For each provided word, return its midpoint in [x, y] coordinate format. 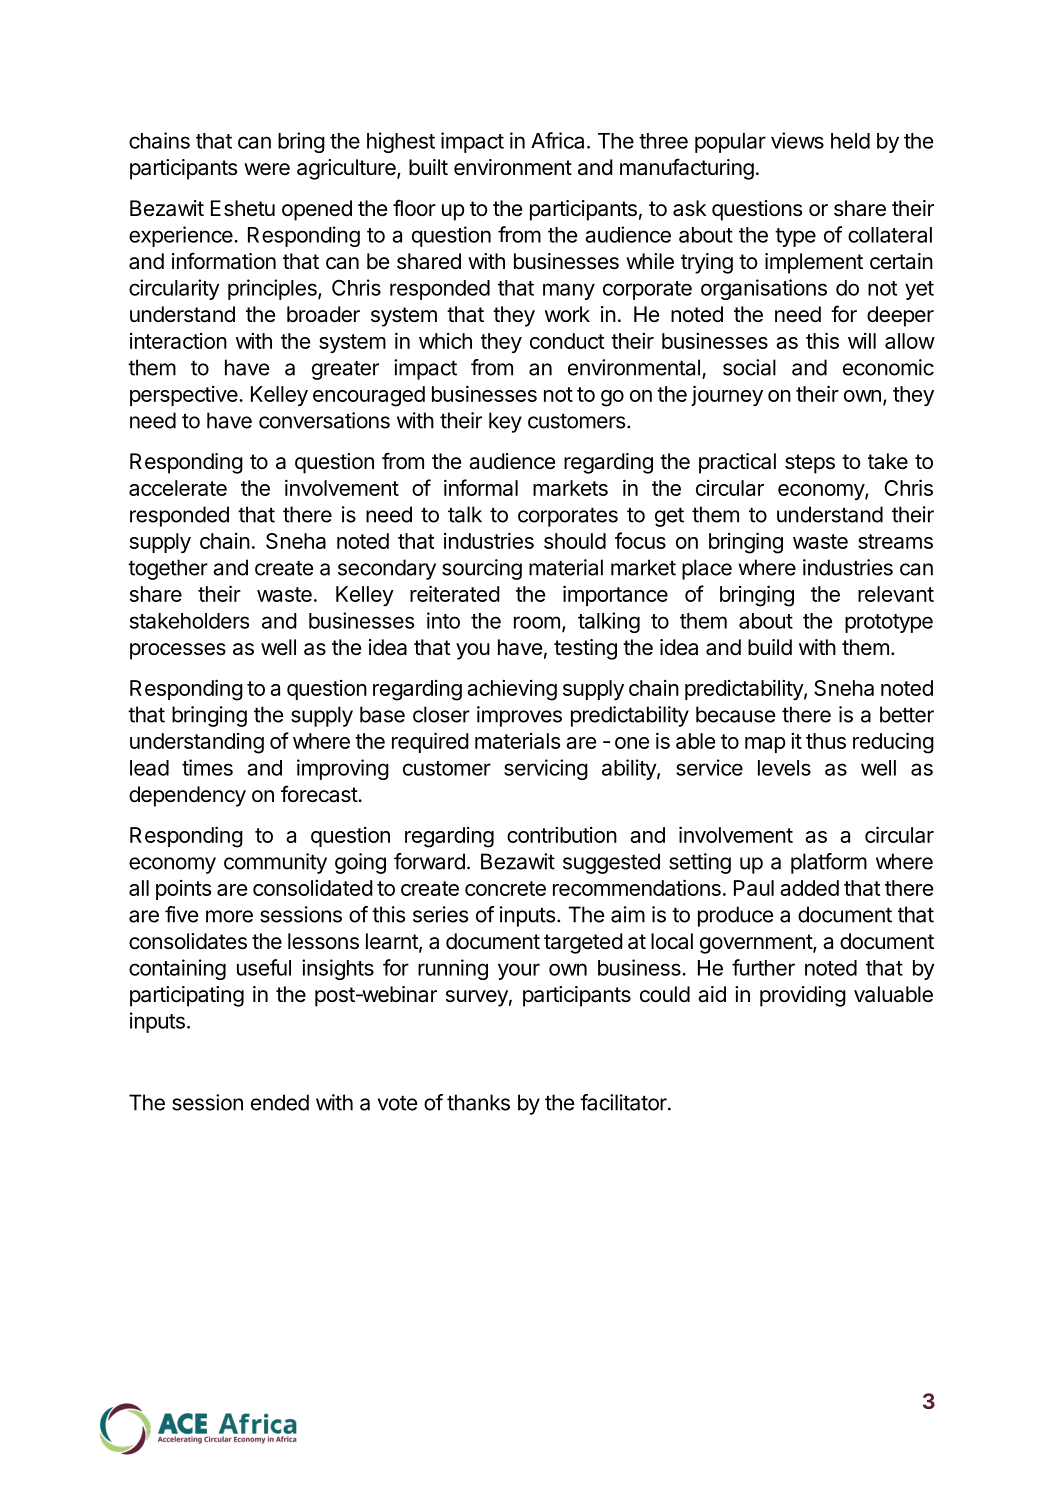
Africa [557, 140]
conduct [567, 341]
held [850, 141]
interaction [178, 341]
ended [280, 1102]
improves [519, 716]
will [862, 341]
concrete [505, 888]
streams [895, 541]
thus [826, 741]
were [267, 169]
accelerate [178, 488]
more [229, 916]
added [809, 888]
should [575, 541]
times [207, 767]
